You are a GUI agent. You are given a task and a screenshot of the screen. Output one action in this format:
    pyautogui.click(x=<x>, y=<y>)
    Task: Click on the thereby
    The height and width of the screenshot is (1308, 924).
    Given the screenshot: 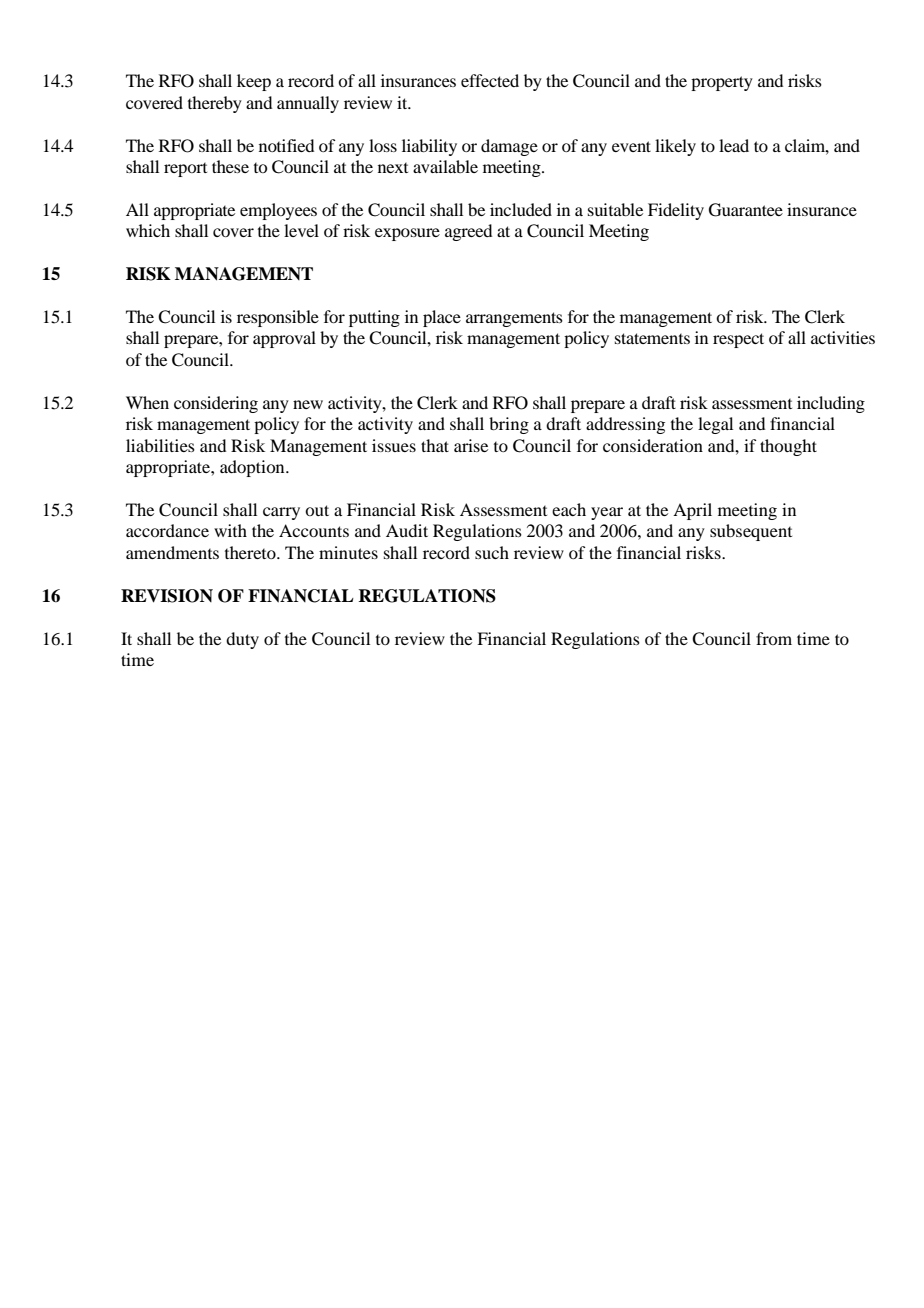 What is the action you would take?
    pyautogui.click(x=215, y=104)
